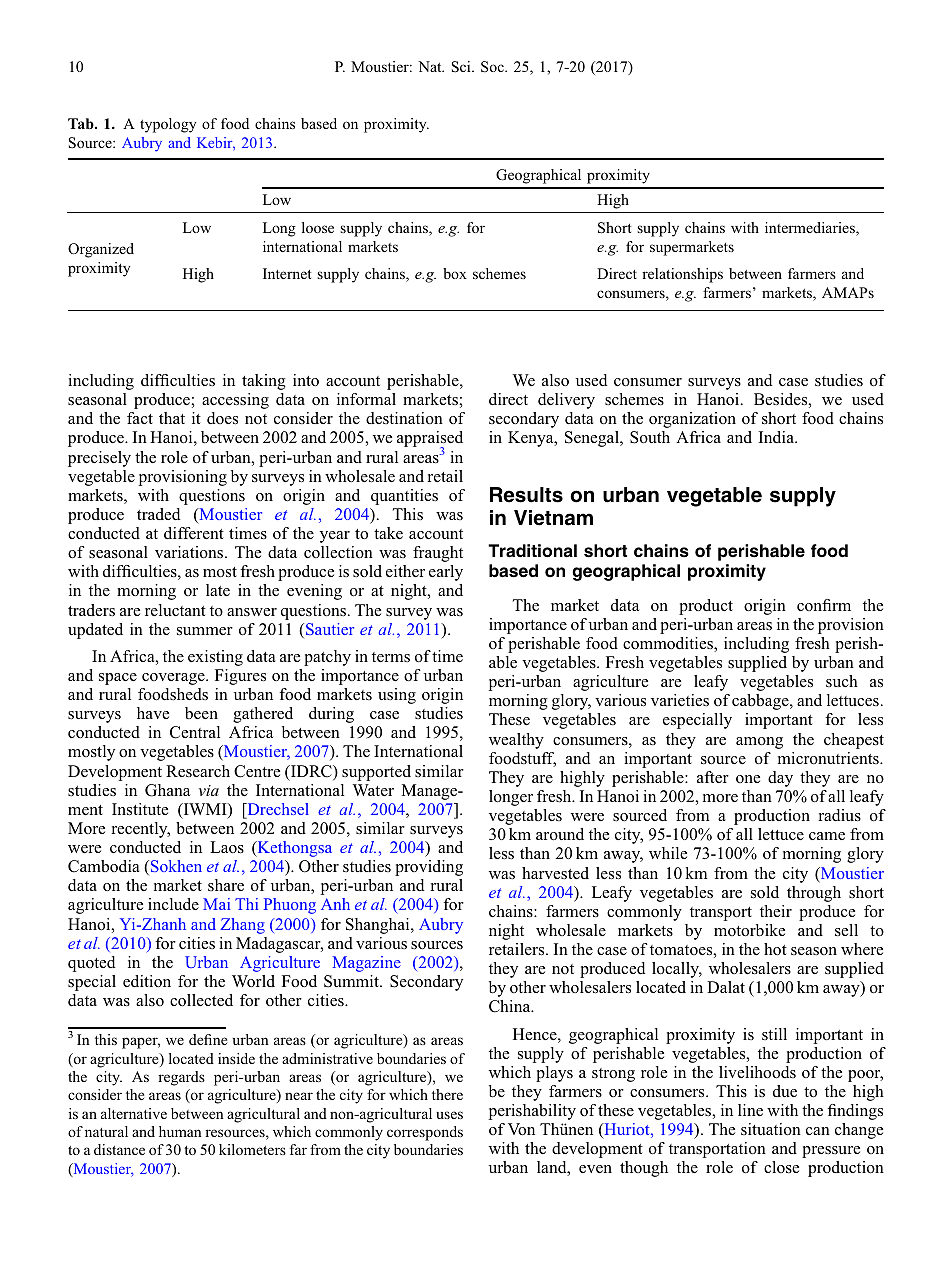 This image has height=1270, width=952. I want to click on human, so click(180, 1131).
